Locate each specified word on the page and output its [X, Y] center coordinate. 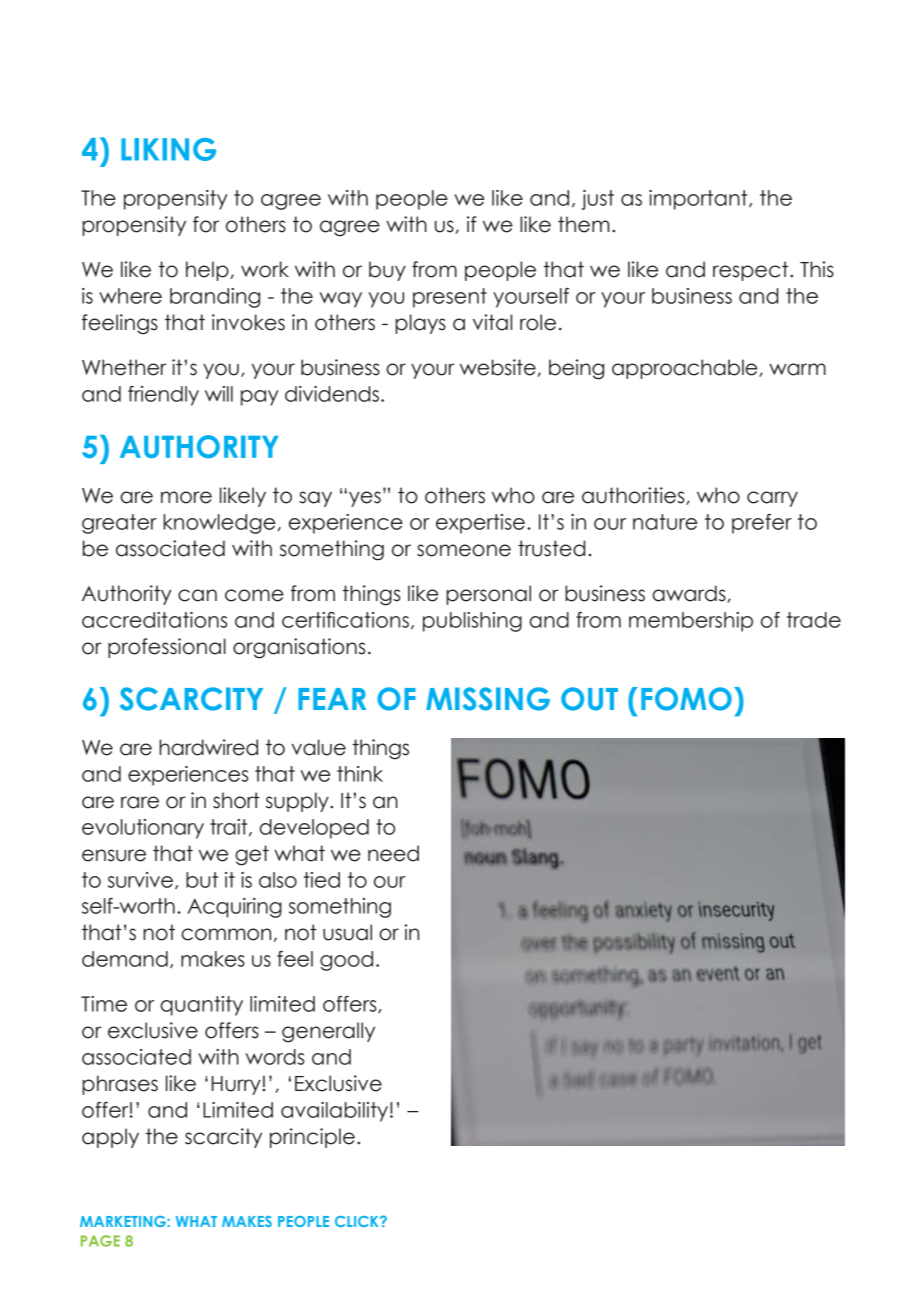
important [699, 200]
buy [387, 271]
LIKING [168, 149]
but [202, 880]
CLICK [358, 1221]
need [393, 853]
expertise [480, 524]
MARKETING [124, 1221]
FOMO [686, 699]
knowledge [219, 524]
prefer [762, 524]
